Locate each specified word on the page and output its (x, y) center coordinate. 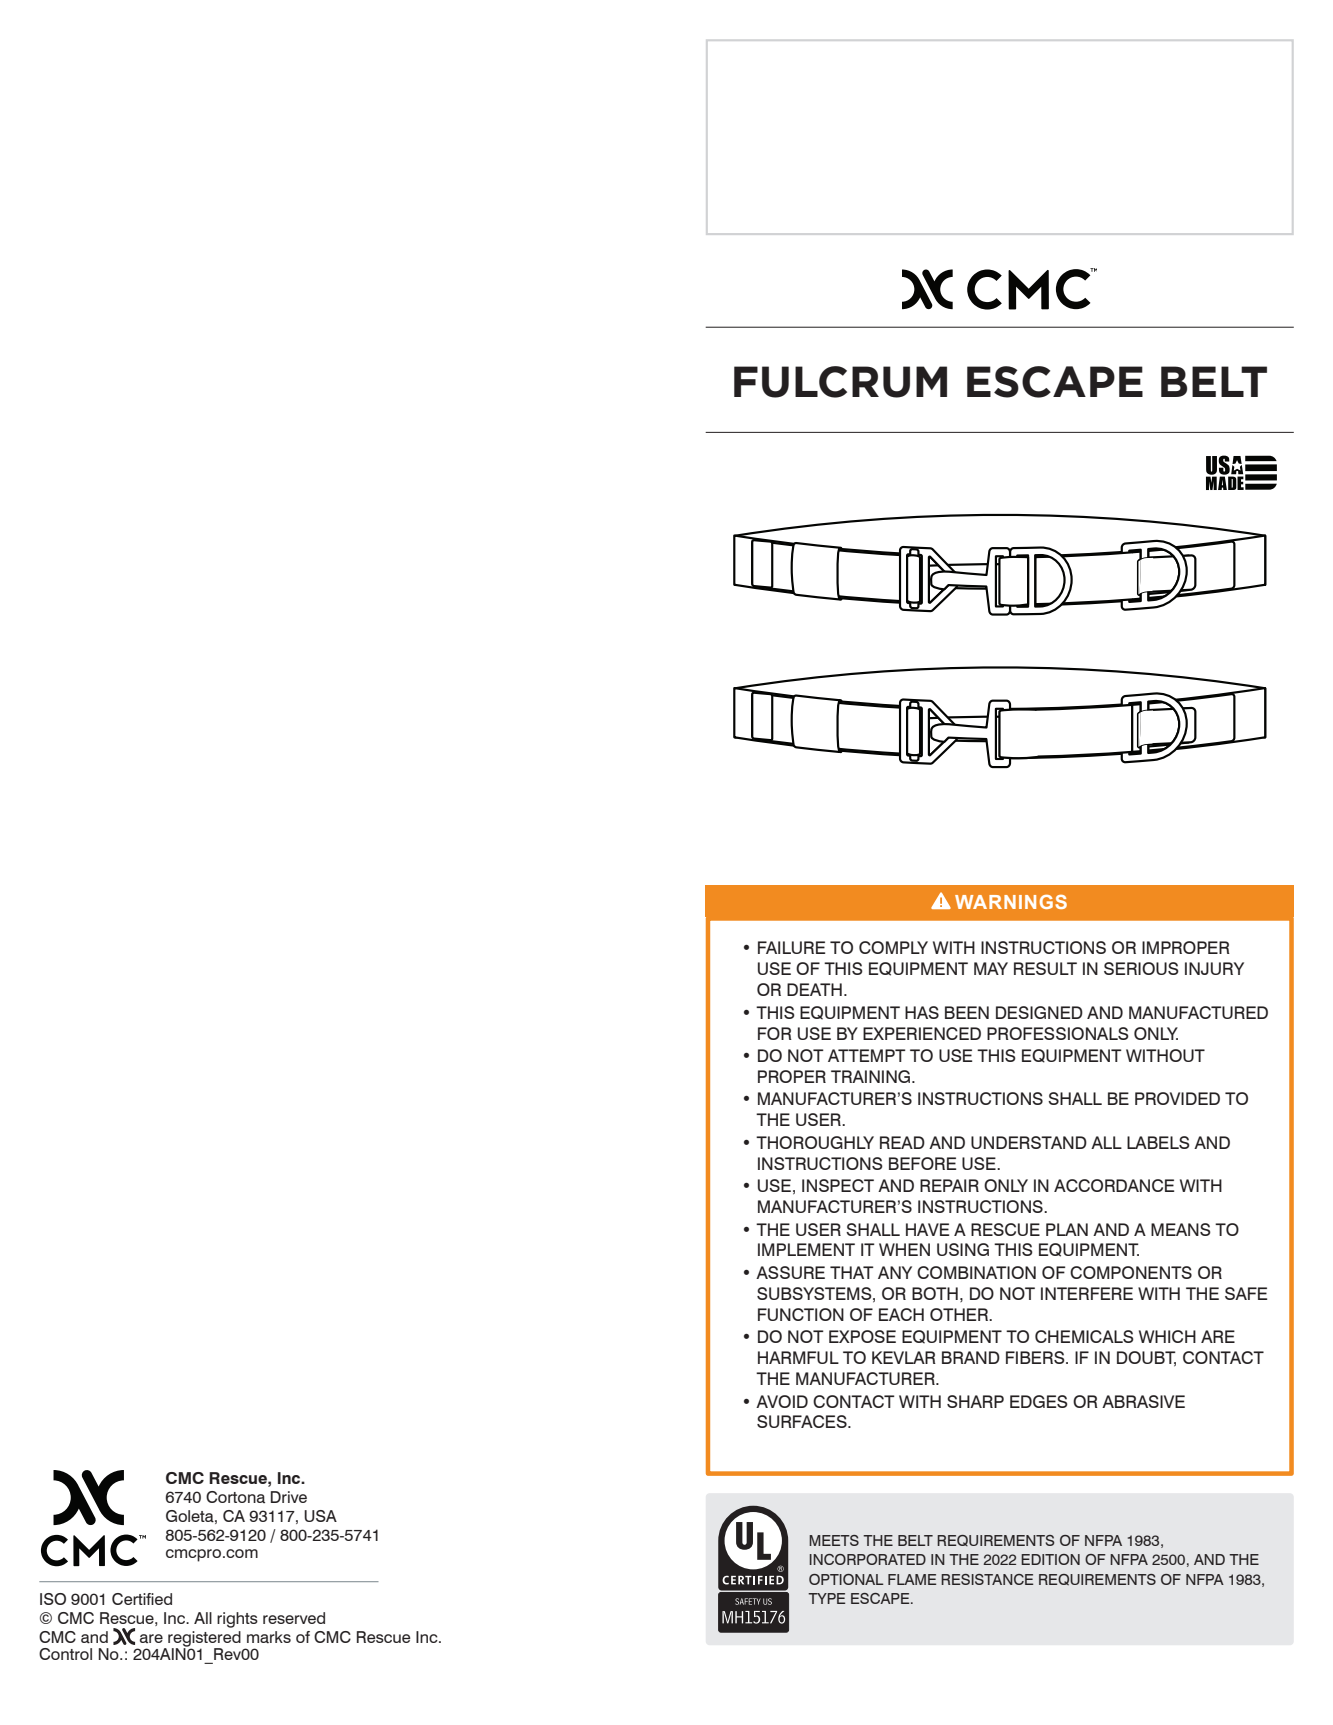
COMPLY (893, 947)
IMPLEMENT (806, 1249)
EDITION (1050, 1559)
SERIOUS (1141, 968)
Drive (289, 1497)
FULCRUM (840, 382)
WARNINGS (1011, 902)
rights (237, 1620)
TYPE (826, 1598)
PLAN (1067, 1229)
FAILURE (791, 947)
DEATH (814, 989)
